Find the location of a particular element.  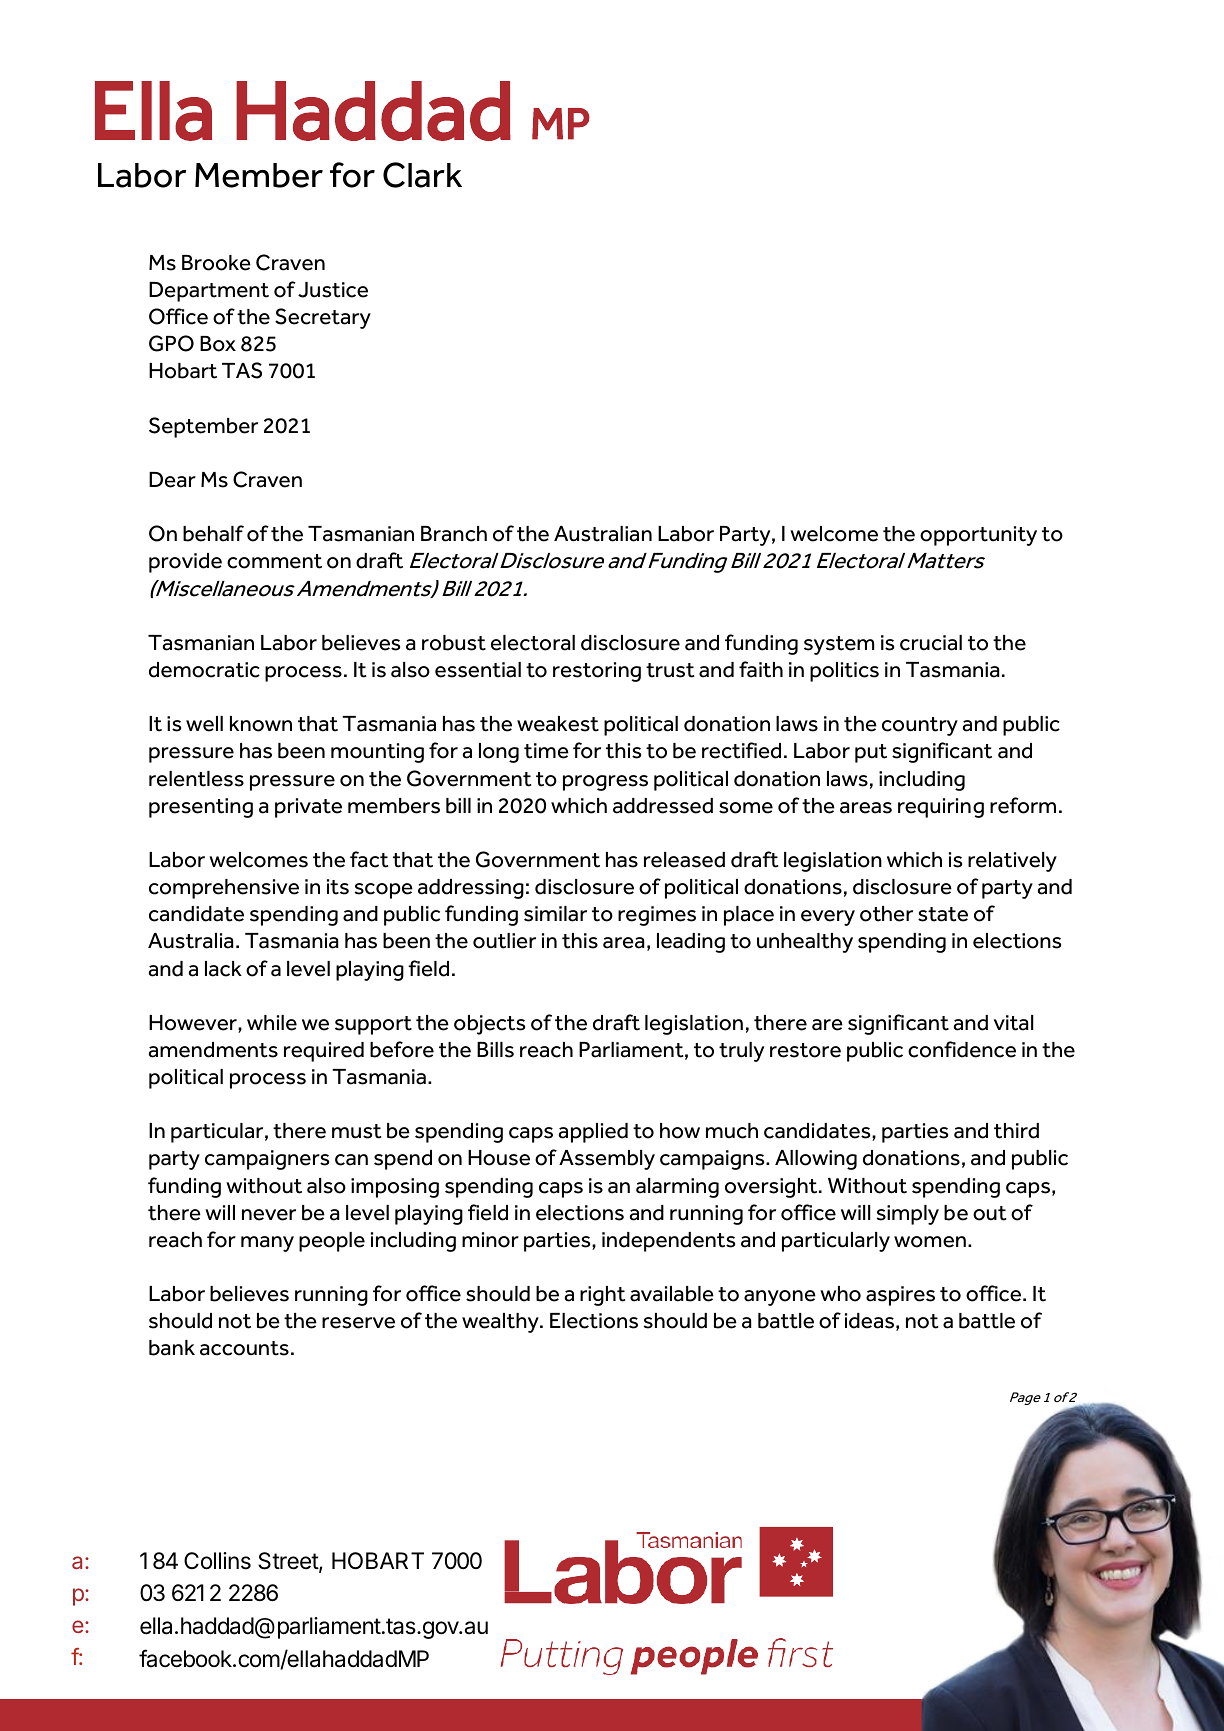

opportunity is located at coordinates (978, 536).
